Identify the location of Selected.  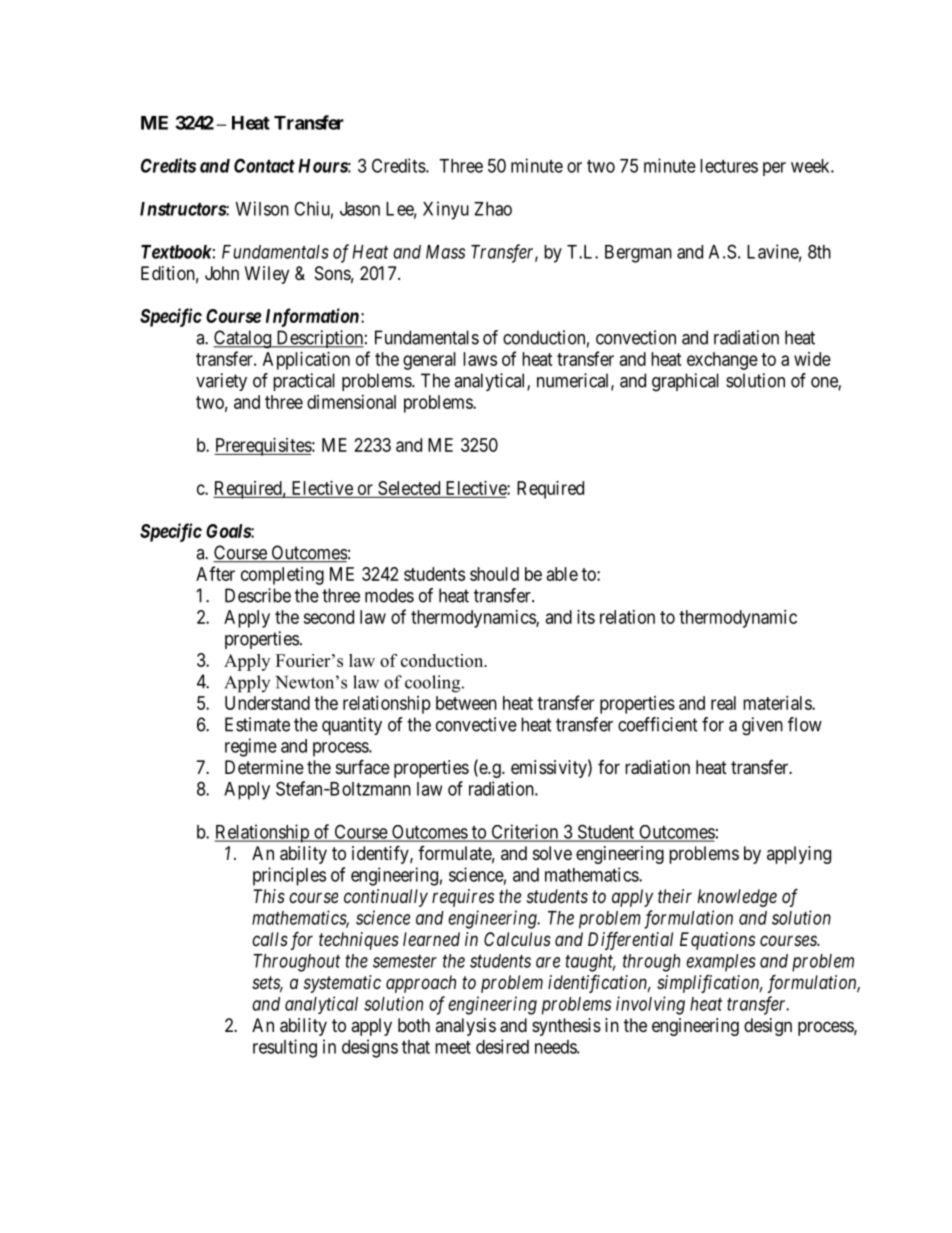
(409, 488).
